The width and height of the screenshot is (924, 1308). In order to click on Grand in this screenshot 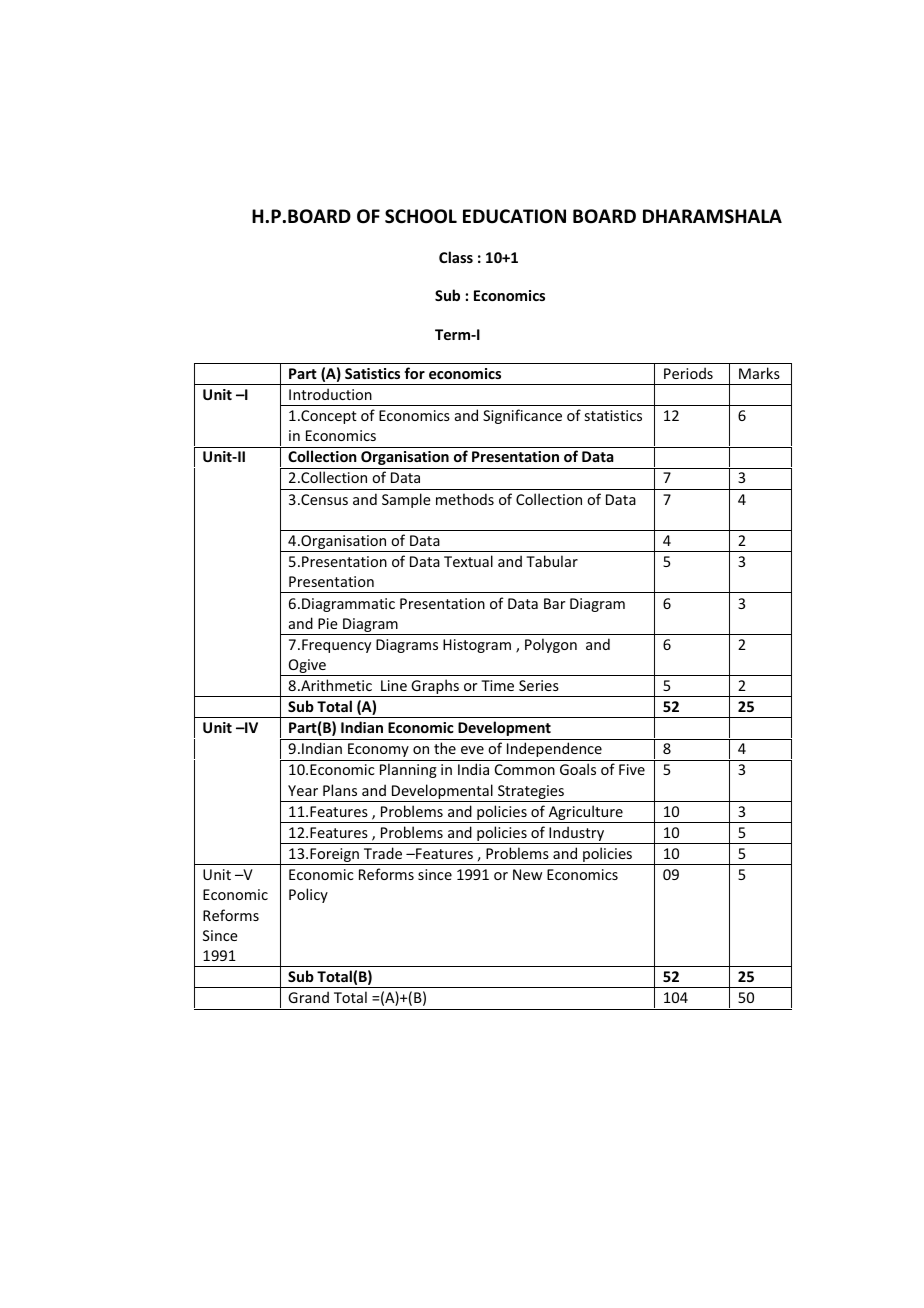, I will do `click(308, 997)`.
